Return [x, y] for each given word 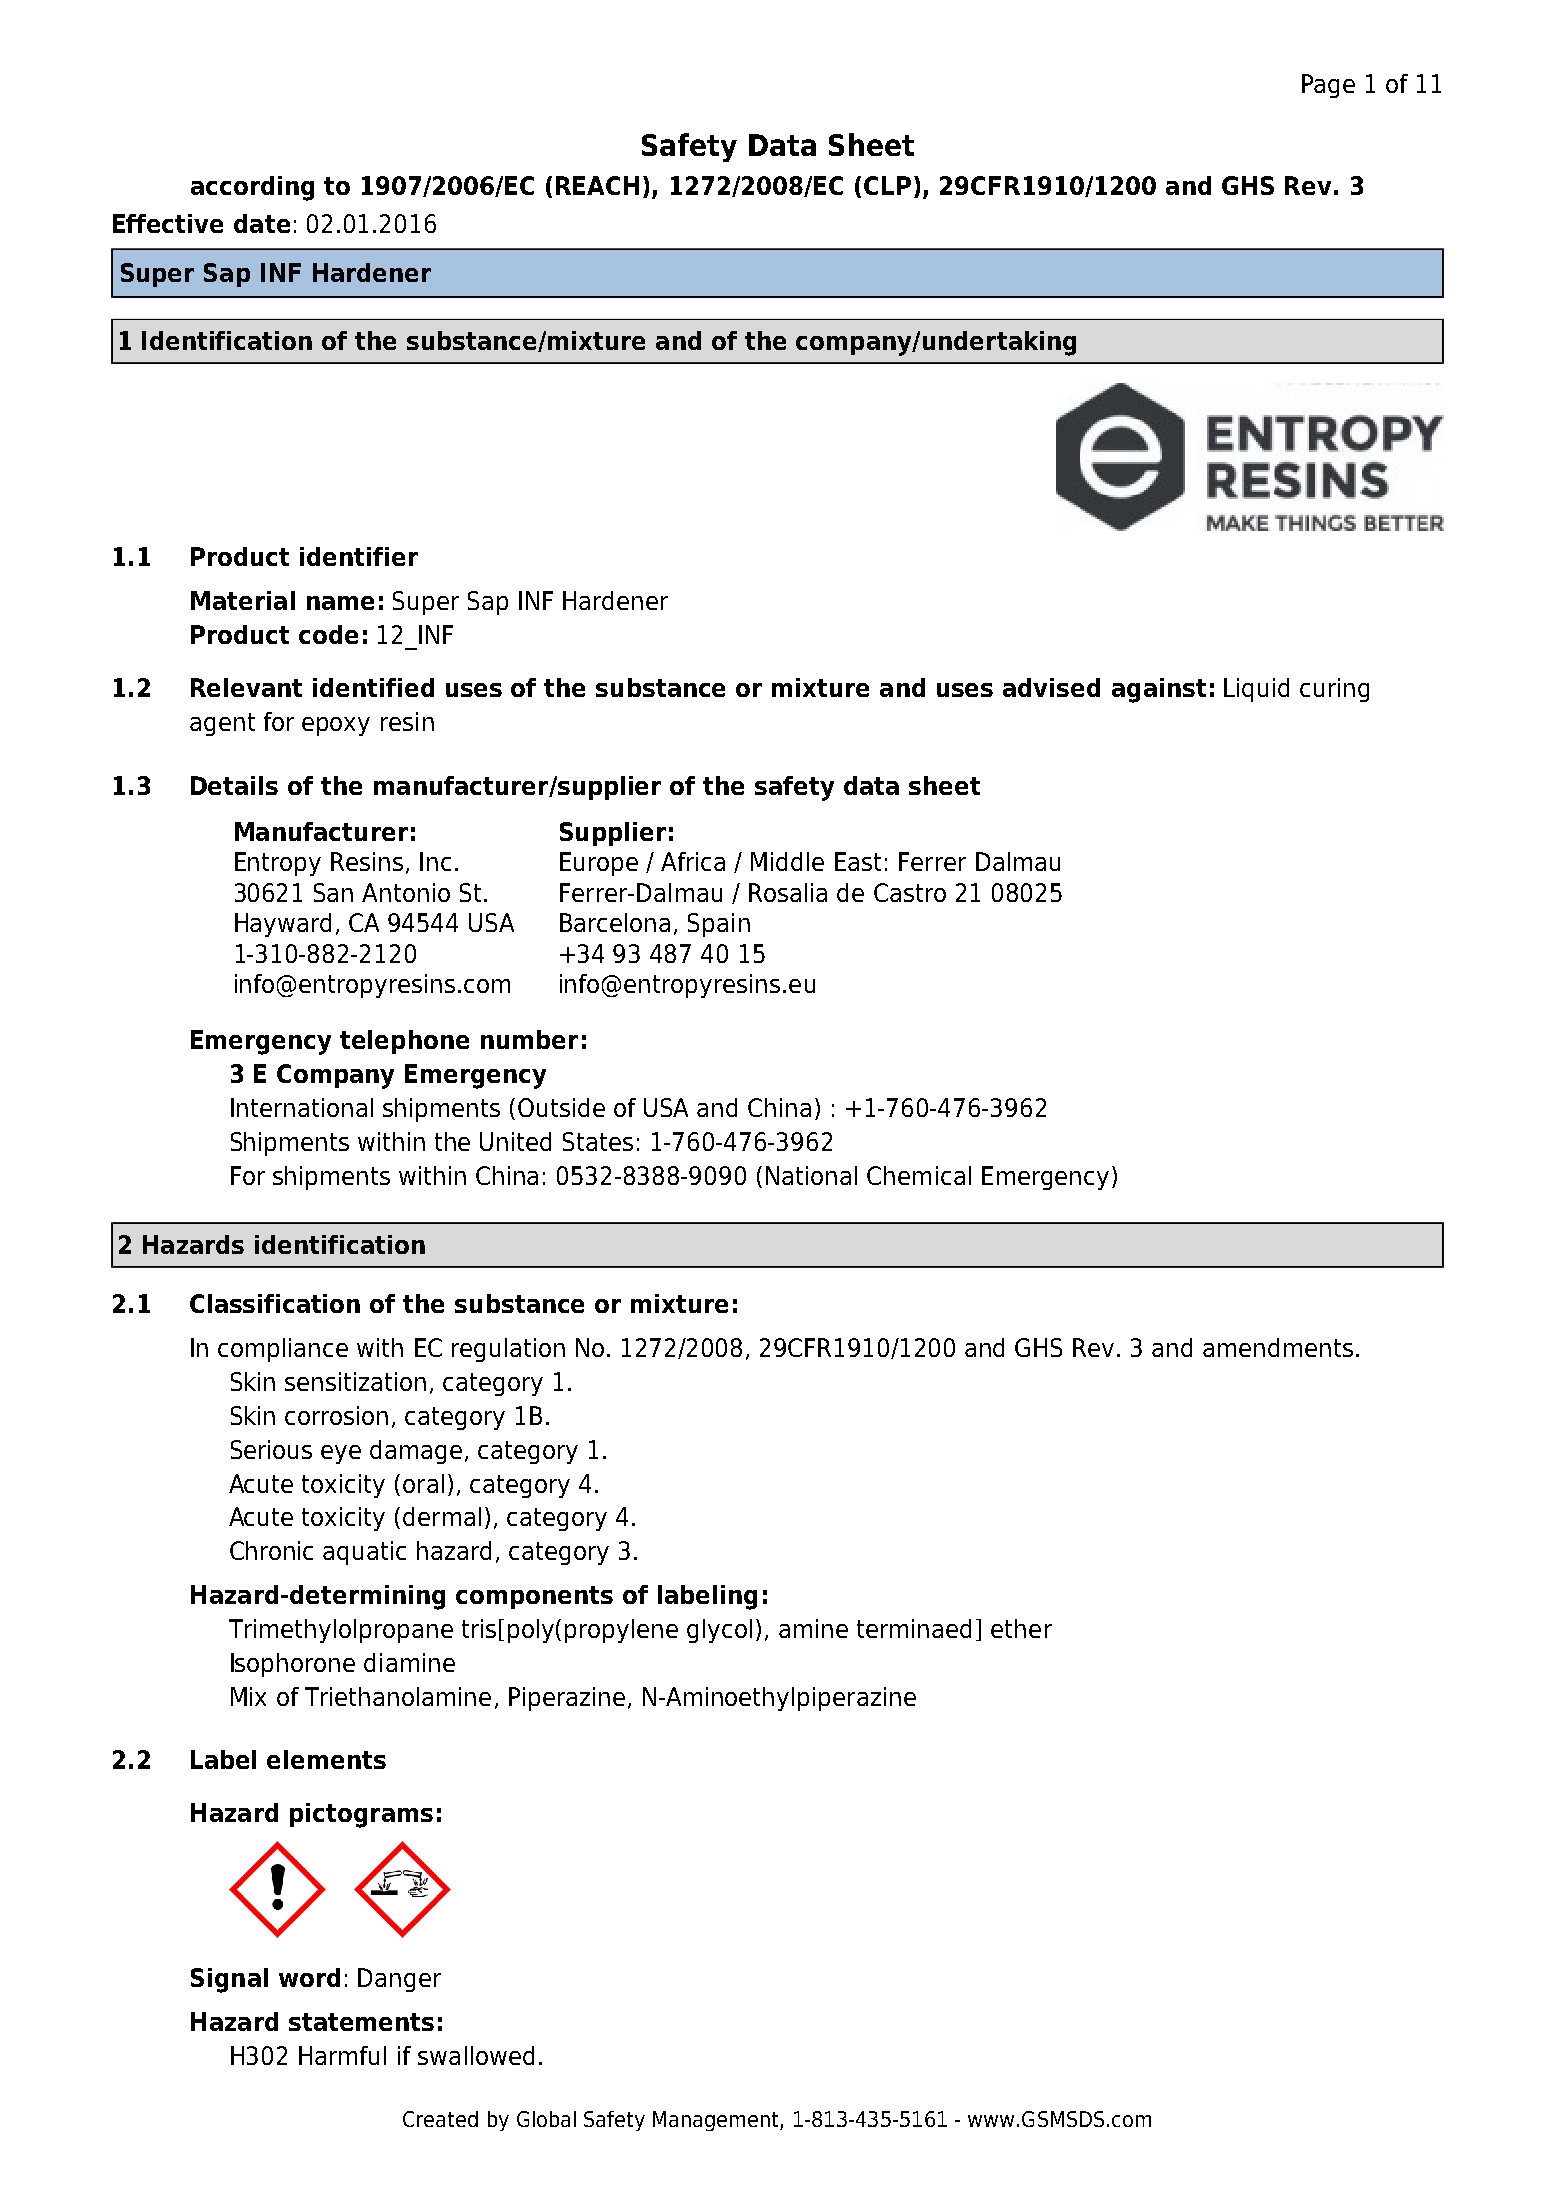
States [598, 1141]
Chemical [919, 1175]
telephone [404, 1042]
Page [1328, 86]
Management [717, 2121]
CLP [887, 185]
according [252, 188]
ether [1021, 1628]
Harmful [342, 2055]
